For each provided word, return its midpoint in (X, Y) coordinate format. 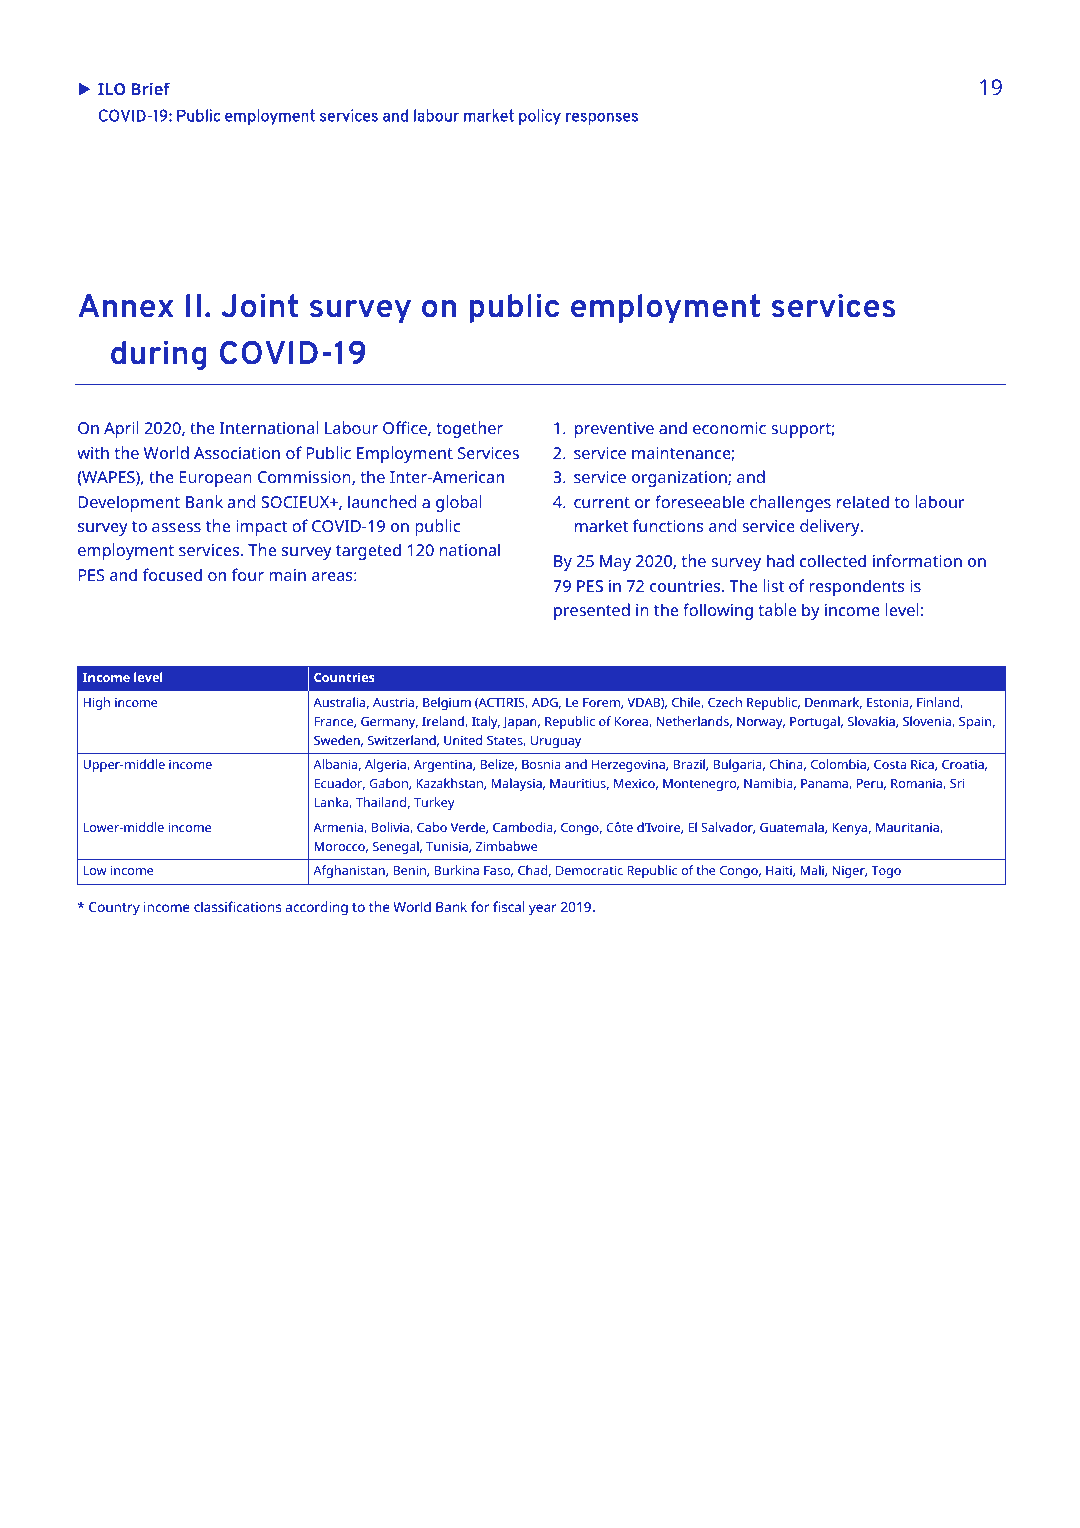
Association (237, 453)
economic (729, 428)
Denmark (833, 703)
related (863, 501)
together (469, 429)
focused (172, 574)
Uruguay (556, 742)
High (96, 703)
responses (602, 118)
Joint (259, 305)
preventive (614, 430)
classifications (237, 906)
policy (540, 117)
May (615, 563)
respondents (857, 587)
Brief (151, 88)
